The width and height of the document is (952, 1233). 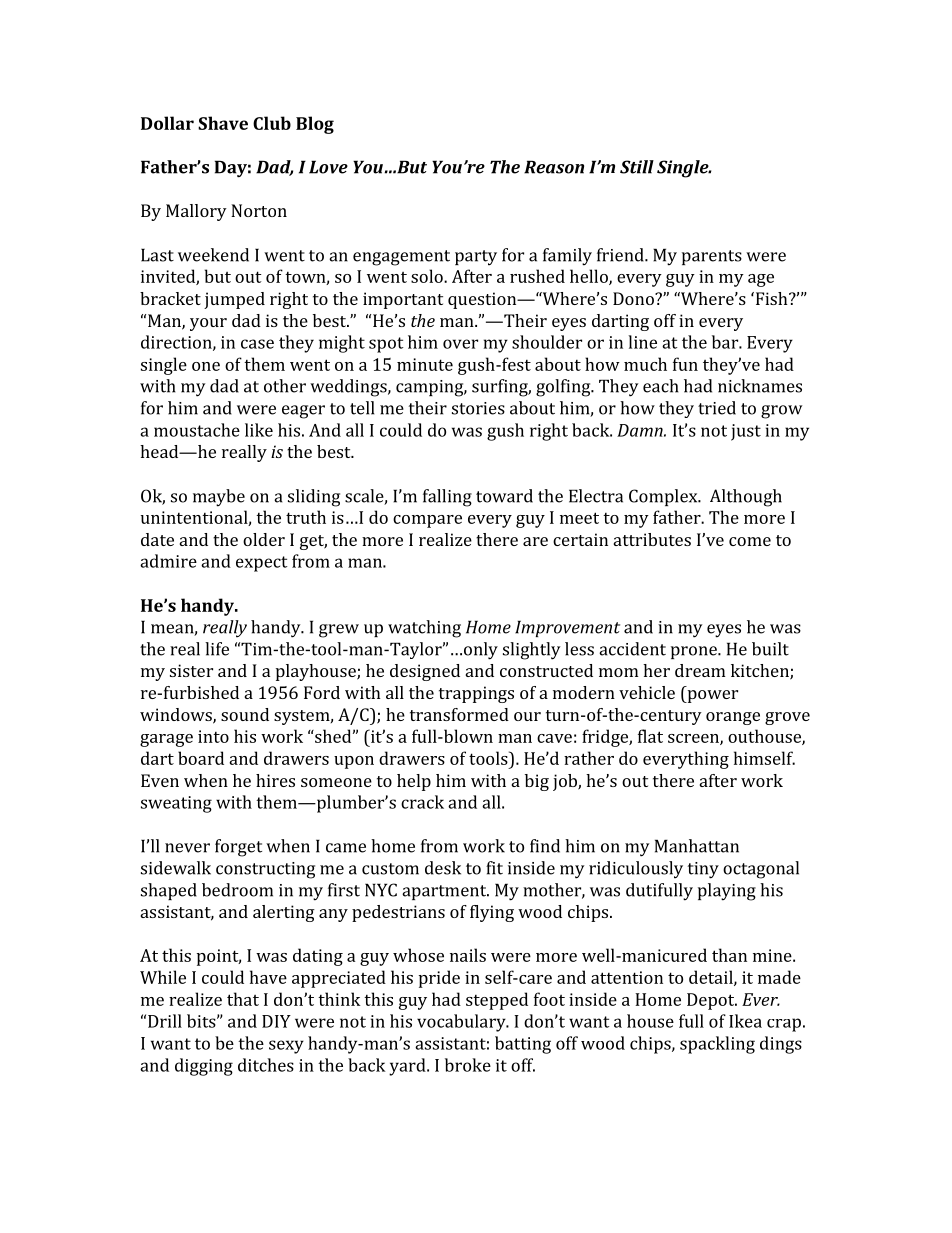 I want to click on watching, so click(x=424, y=629).
